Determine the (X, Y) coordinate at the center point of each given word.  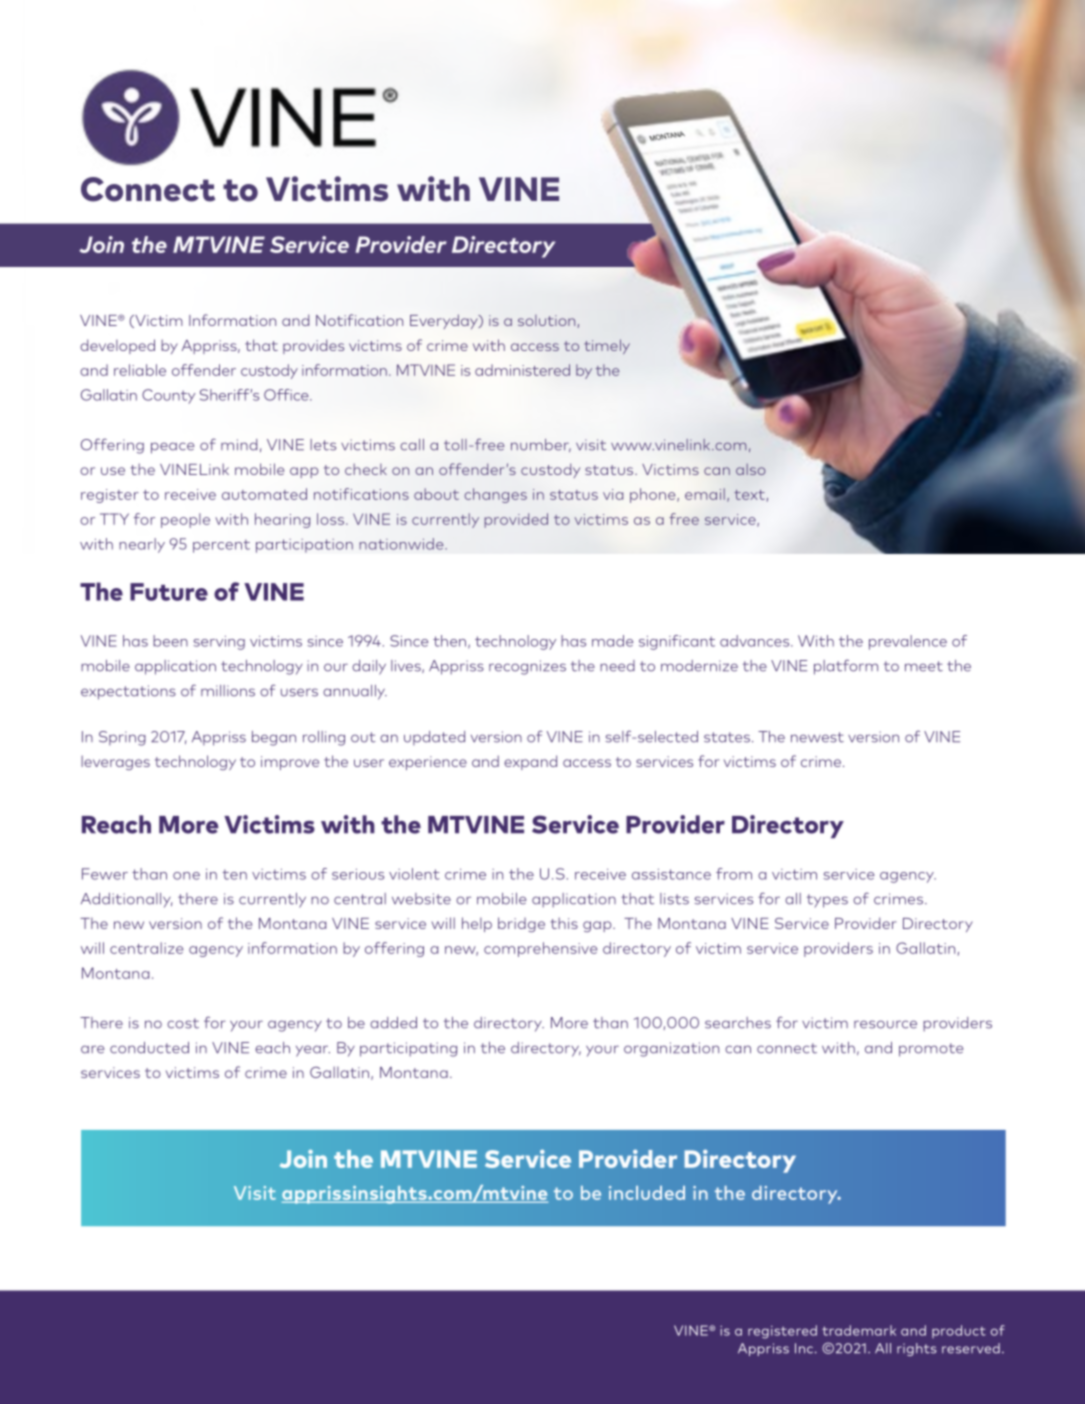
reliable (140, 370)
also (751, 469)
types (827, 901)
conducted (149, 1048)
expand (530, 762)
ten (235, 874)
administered (522, 370)
